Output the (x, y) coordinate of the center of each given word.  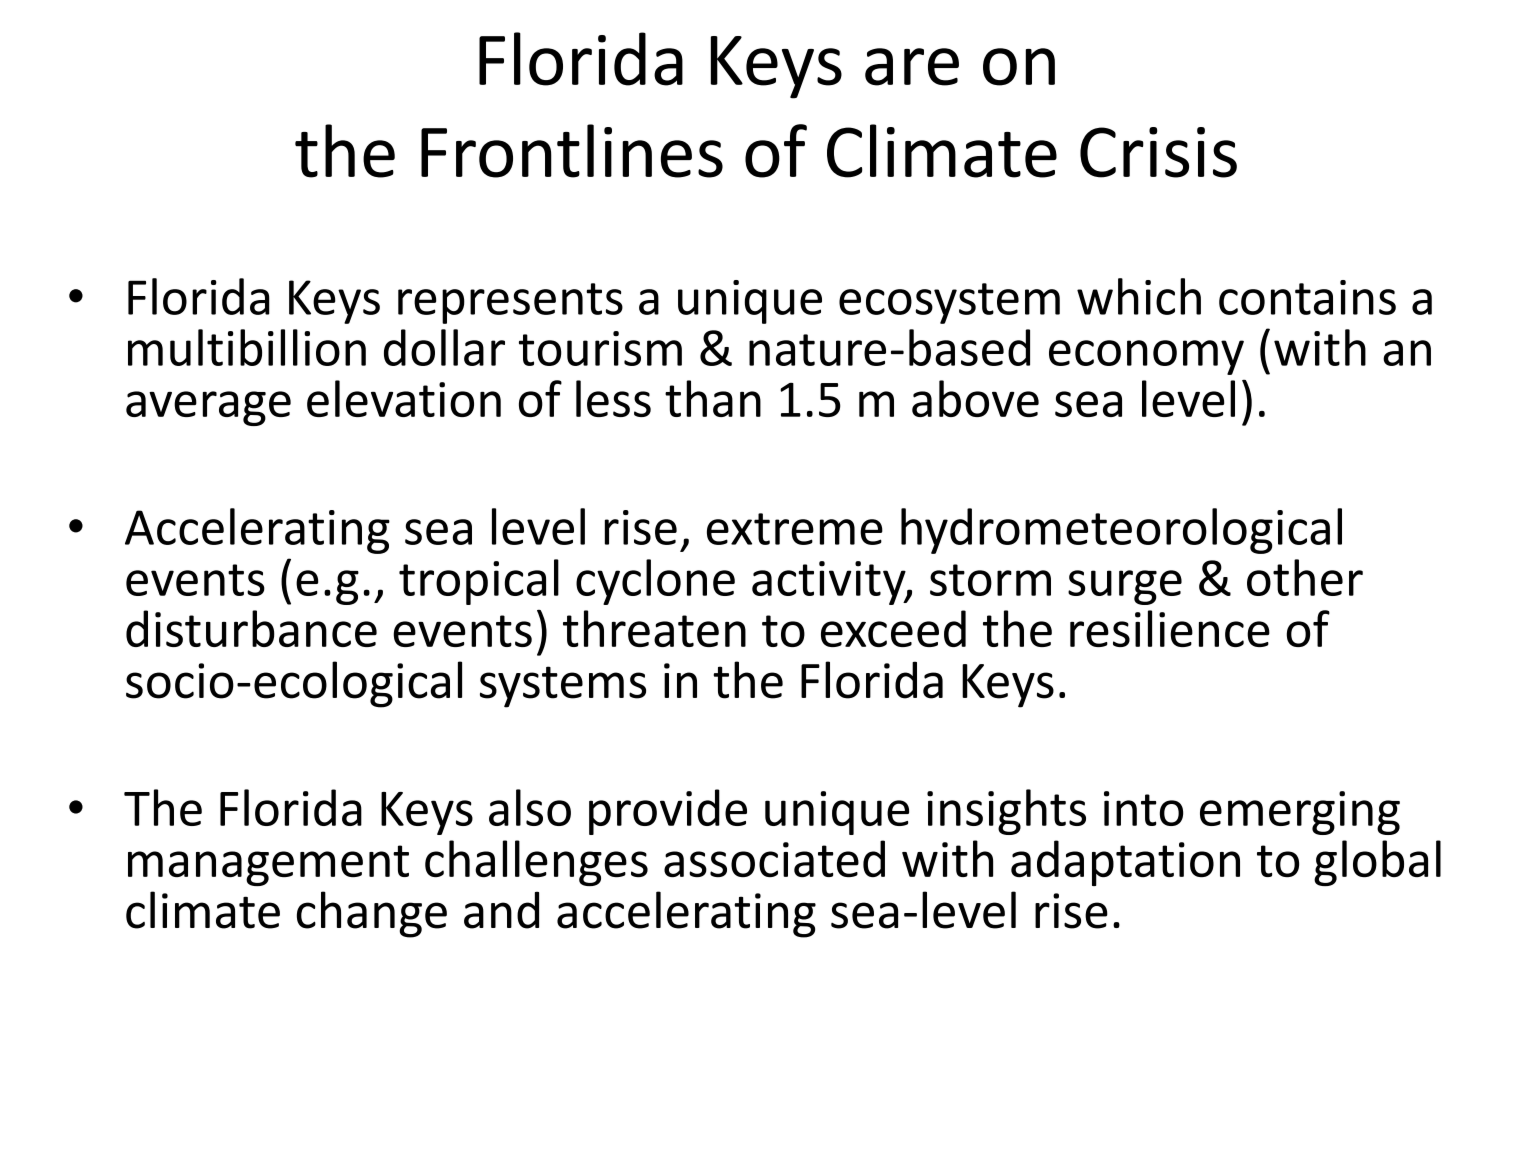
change (372, 914)
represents (510, 303)
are (912, 67)
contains (1307, 297)
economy (1146, 357)
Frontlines (572, 151)
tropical (479, 582)
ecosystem (949, 303)
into (1143, 808)
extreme (795, 529)
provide (668, 812)
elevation (404, 398)
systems (563, 687)
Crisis (1158, 152)
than (713, 398)
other (1305, 577)
